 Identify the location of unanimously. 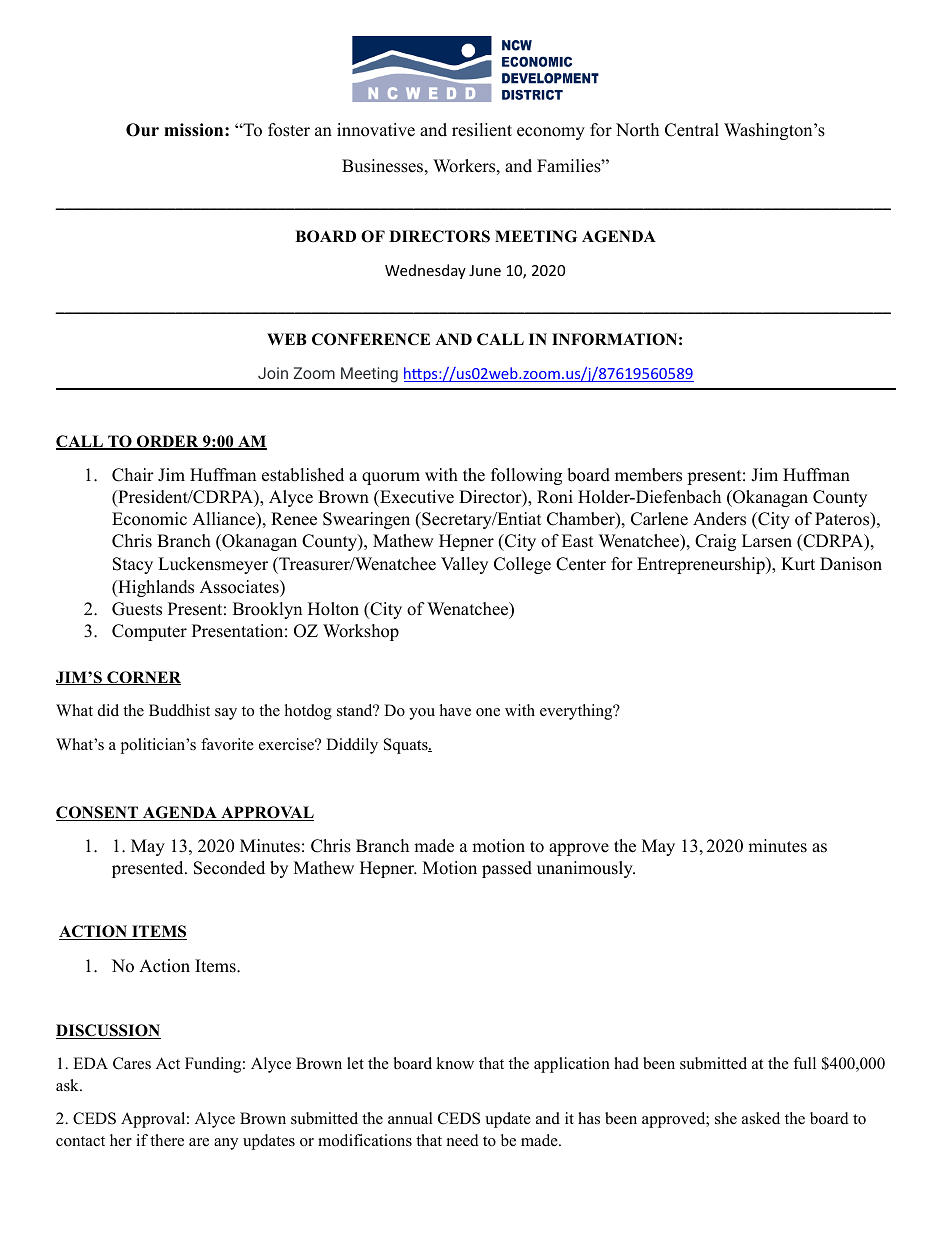
(586, 869).
